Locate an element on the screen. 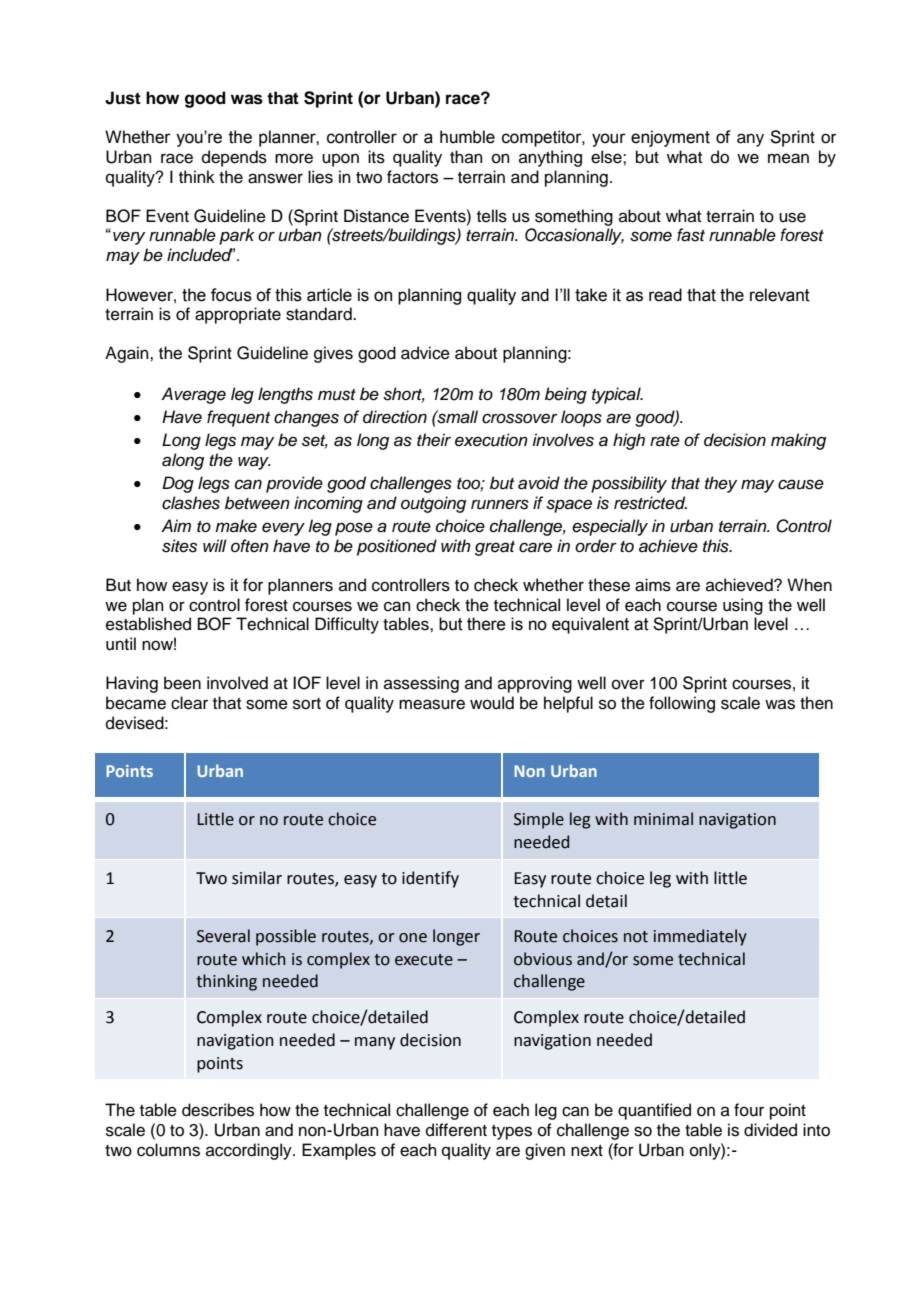 This screenshot has height=1308, width=924. they is located at coordinates (721, 484).
